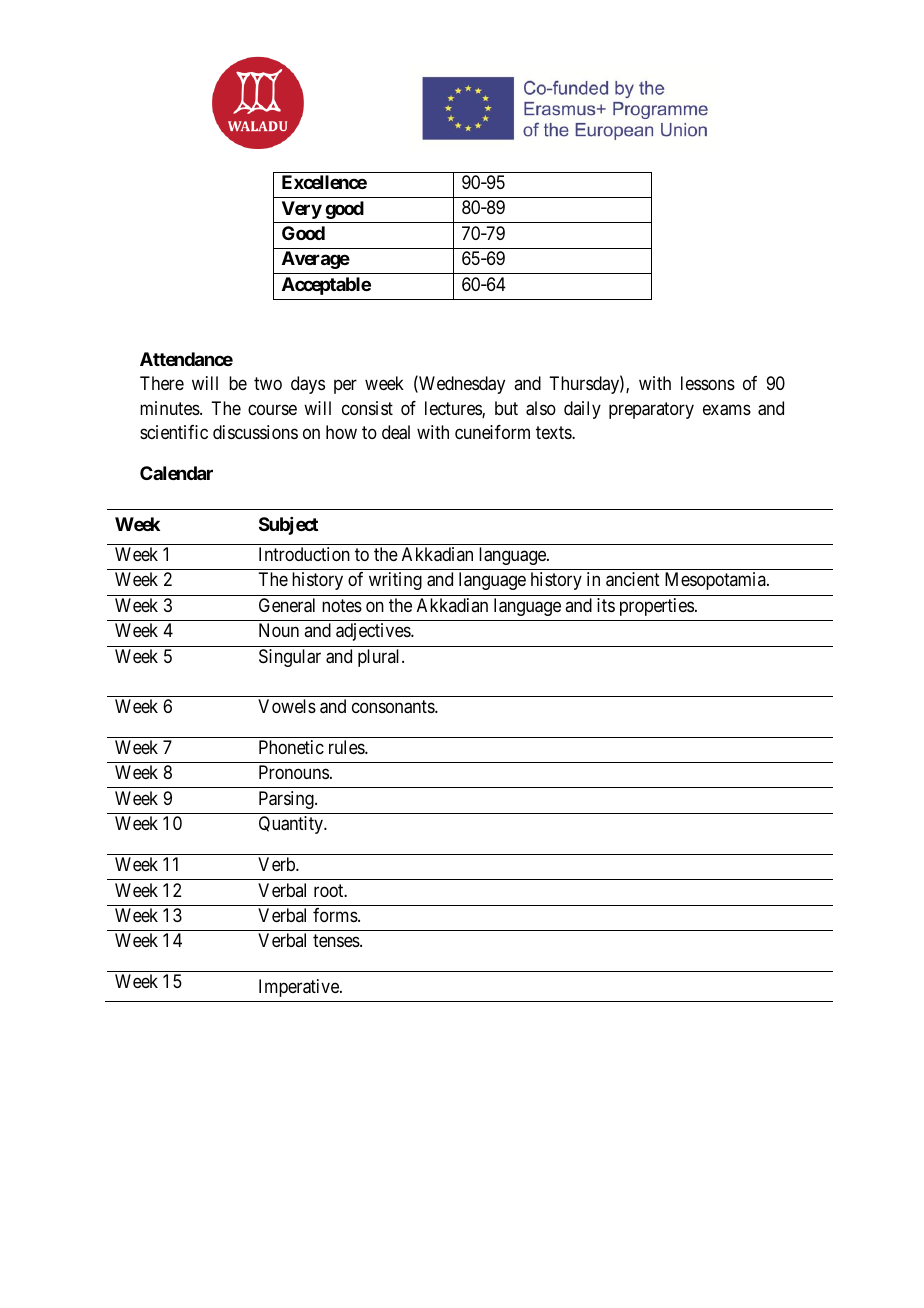 The image size is (924, 1308). What do you see at coordinates (708, 383) in the image?
I see `lessons` at bounding box center [708, 383].
